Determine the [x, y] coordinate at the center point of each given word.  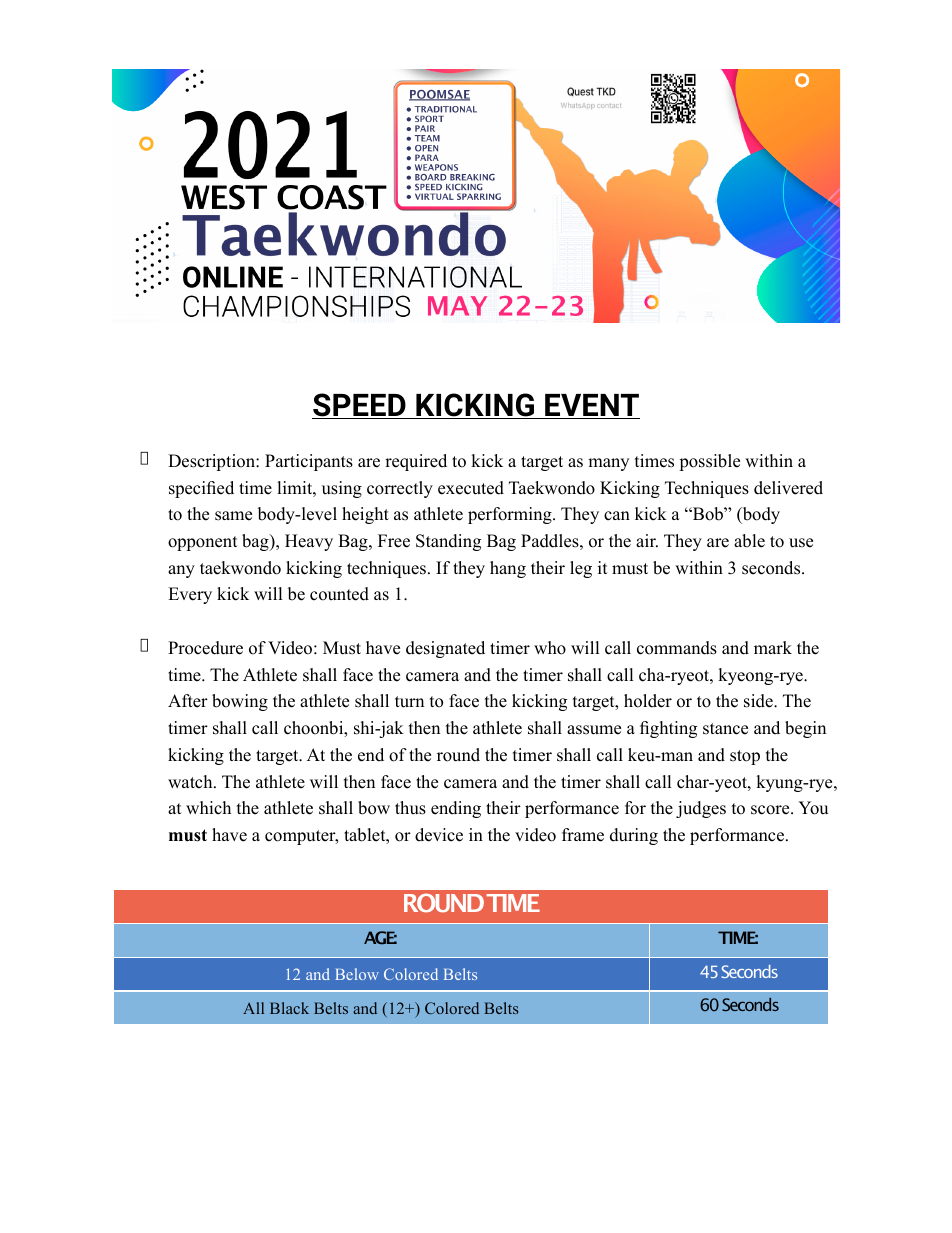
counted [339, 594]
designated [445, 649]
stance [725, 729]
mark [773, 647]
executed [471, 488]
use [801, 543]
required [416, 462]
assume [594, 730]
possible [709, 462]
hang [508, 569]
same [233, 516]
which [208, 808]
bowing [240, 702]
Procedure [205, 648]
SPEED [360, 406]
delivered [788, 488]
